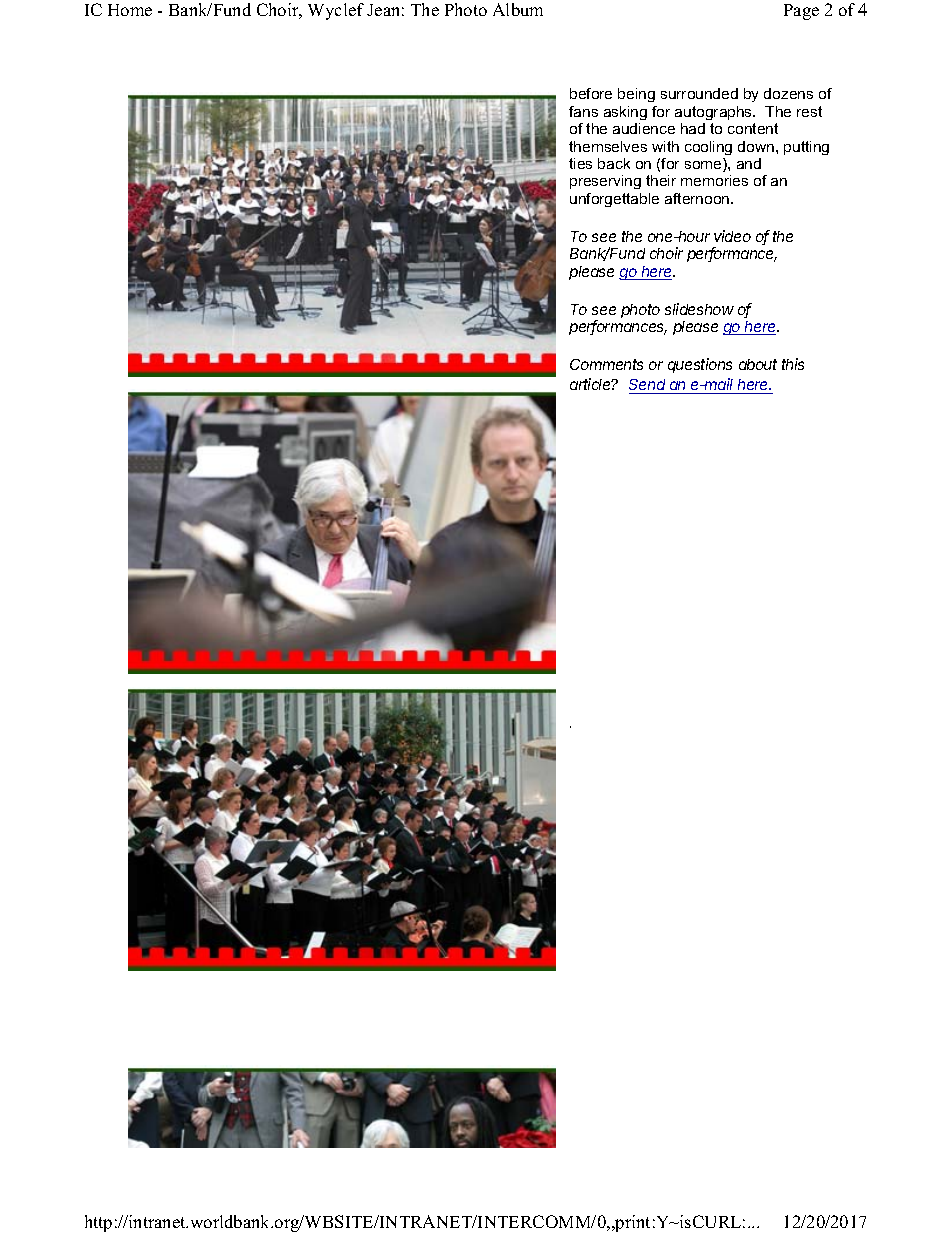 The image size is (952, 1233). I want to click on ties, so click(580, 163).
